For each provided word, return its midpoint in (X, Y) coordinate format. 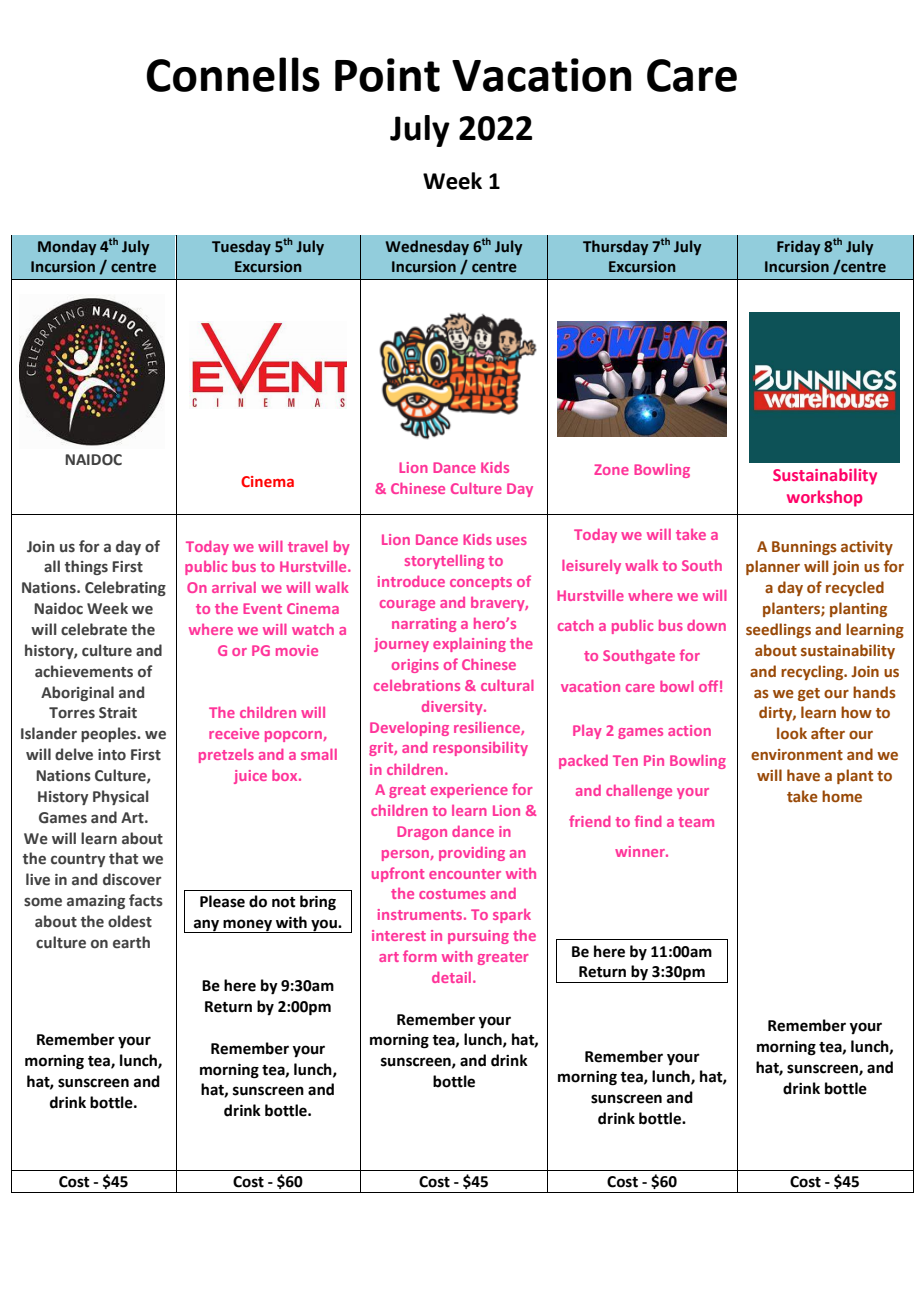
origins (415, 666)
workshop (824, 498)
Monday (67, 247)
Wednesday (427, 247)
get (809, 694)
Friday (798, 247)
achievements (84, 671)
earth (131, 942)
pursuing (478, 937)
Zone (611, 469)
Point (387, 75)
